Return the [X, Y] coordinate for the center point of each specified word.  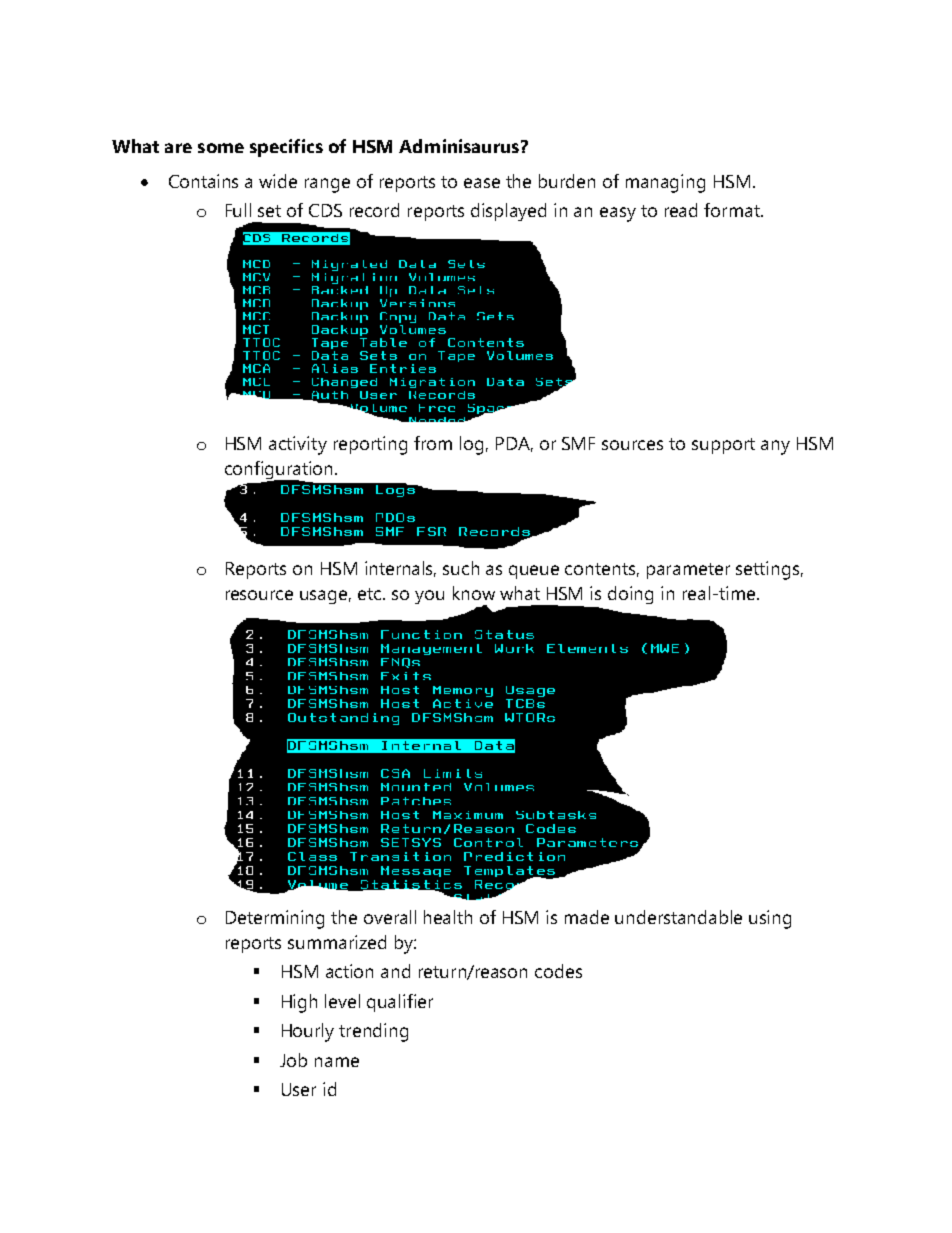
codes [558, 971]
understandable [678, 917]
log [471, 445]
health [448, 917]
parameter [688, 571]
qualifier [400, 1003]
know [474, 593]
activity [298, 445]
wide [278, 181]
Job [293, 1060]
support [723, 446]
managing [665, 183]
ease [482, 183]
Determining [275, 919]
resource [259, 595]
